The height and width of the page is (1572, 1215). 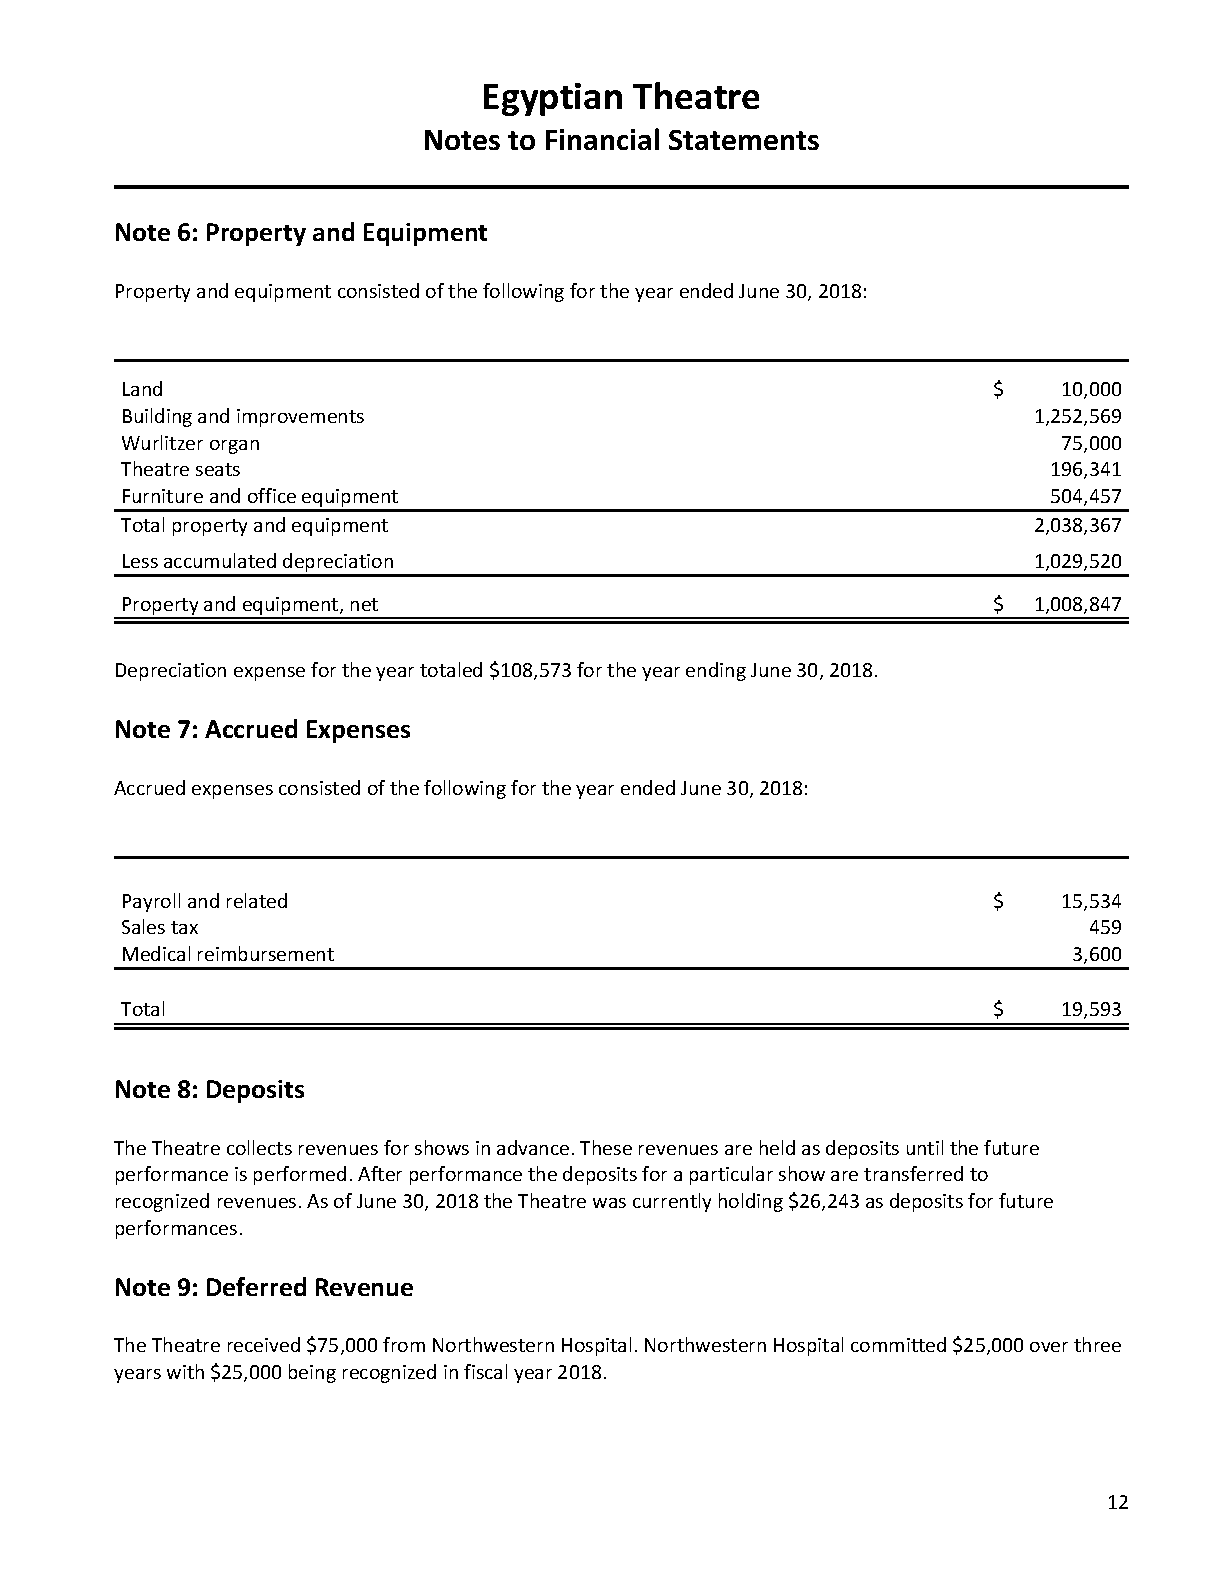 I want to click on until, so click(x=925, y=1147).
